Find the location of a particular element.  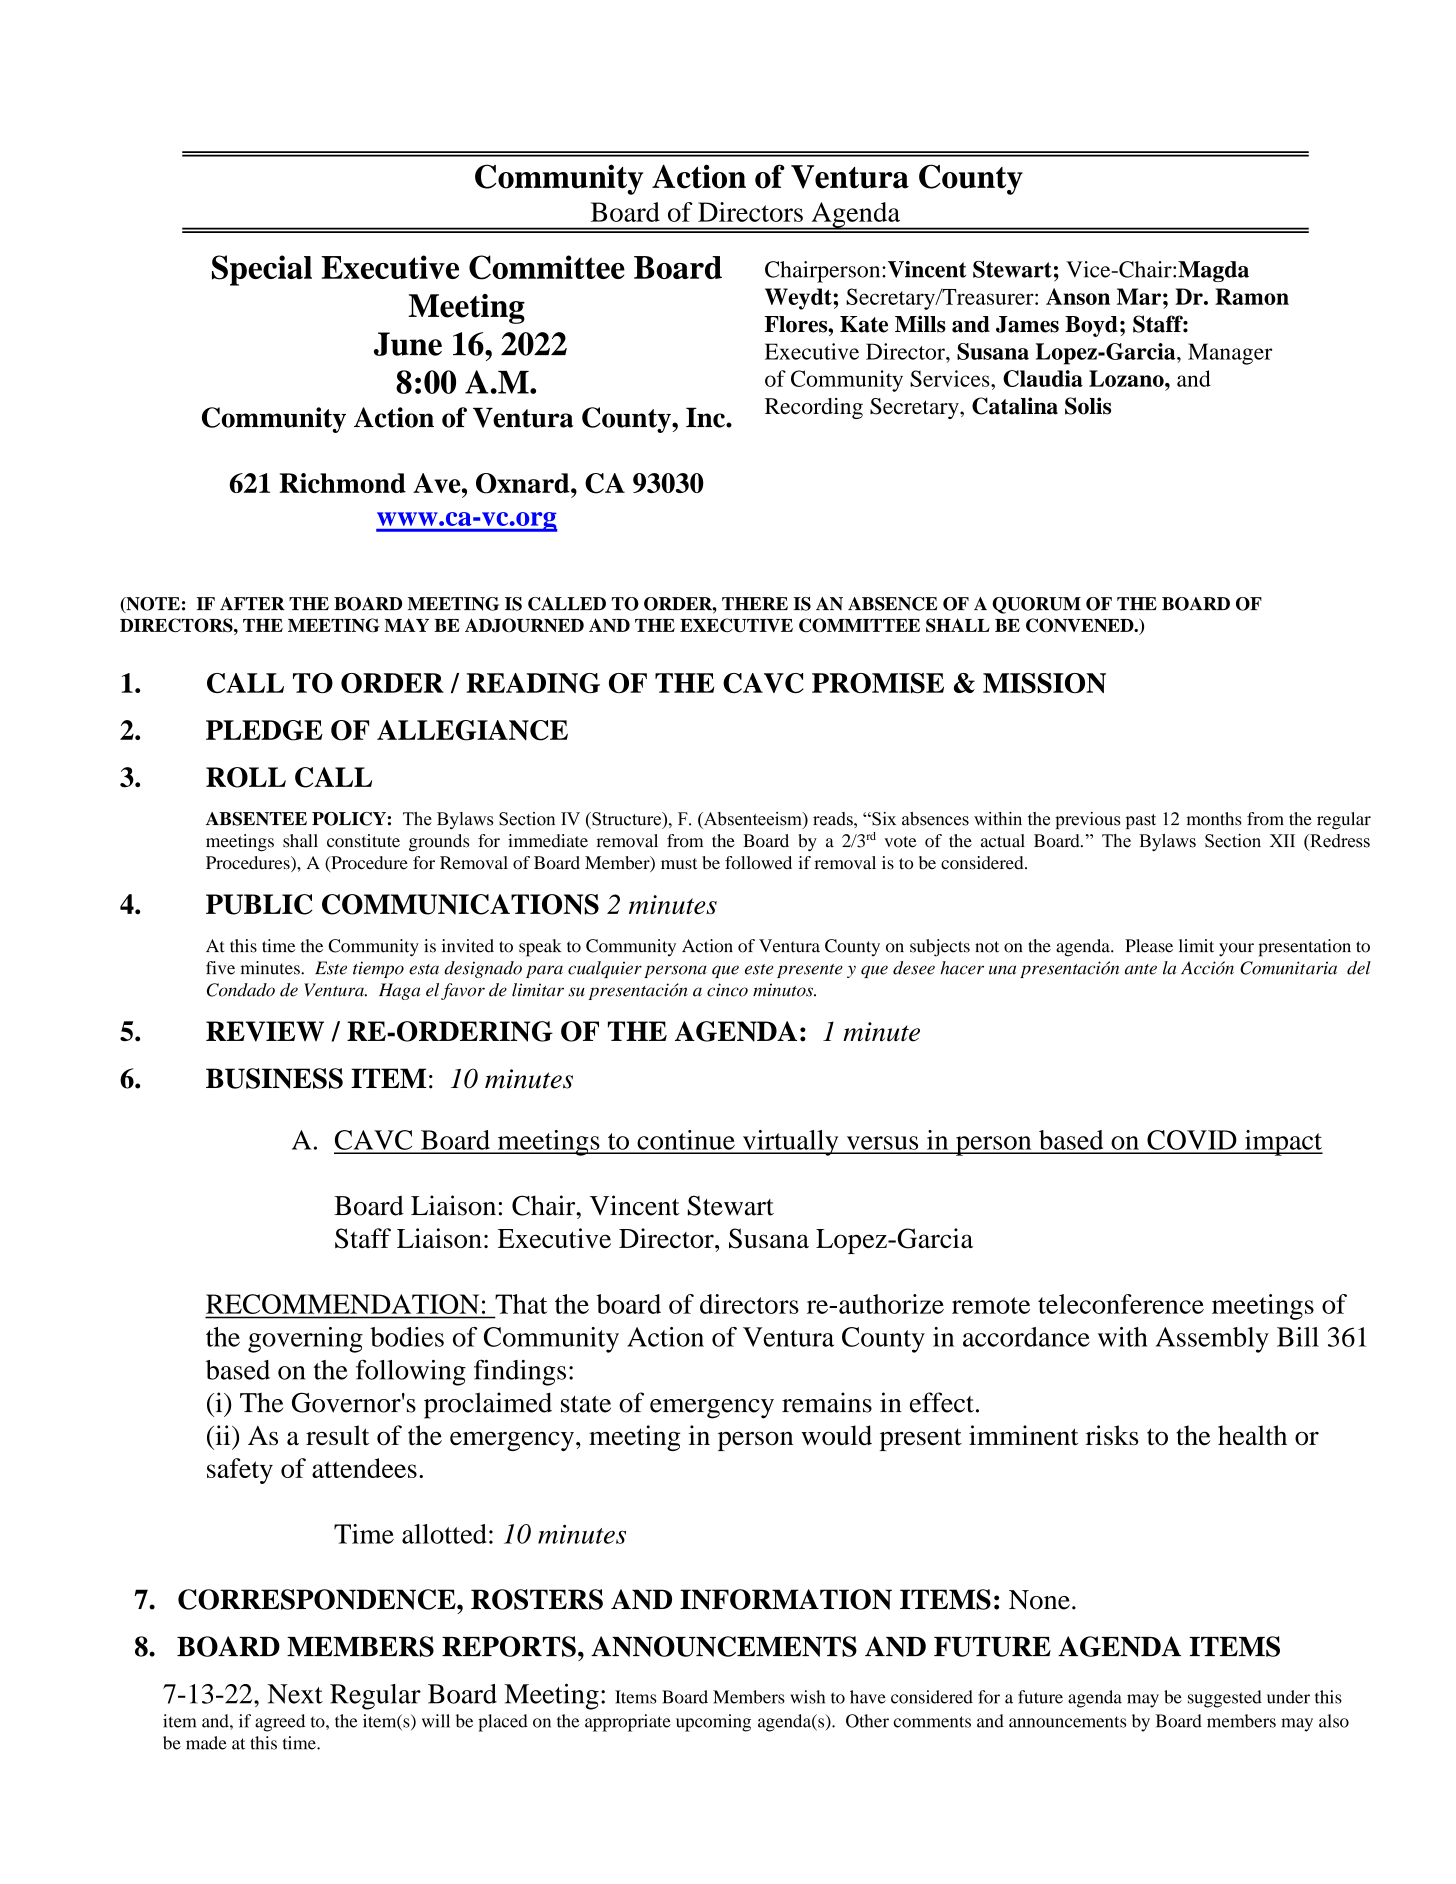

minutos is located at coordinates (784, 990).
